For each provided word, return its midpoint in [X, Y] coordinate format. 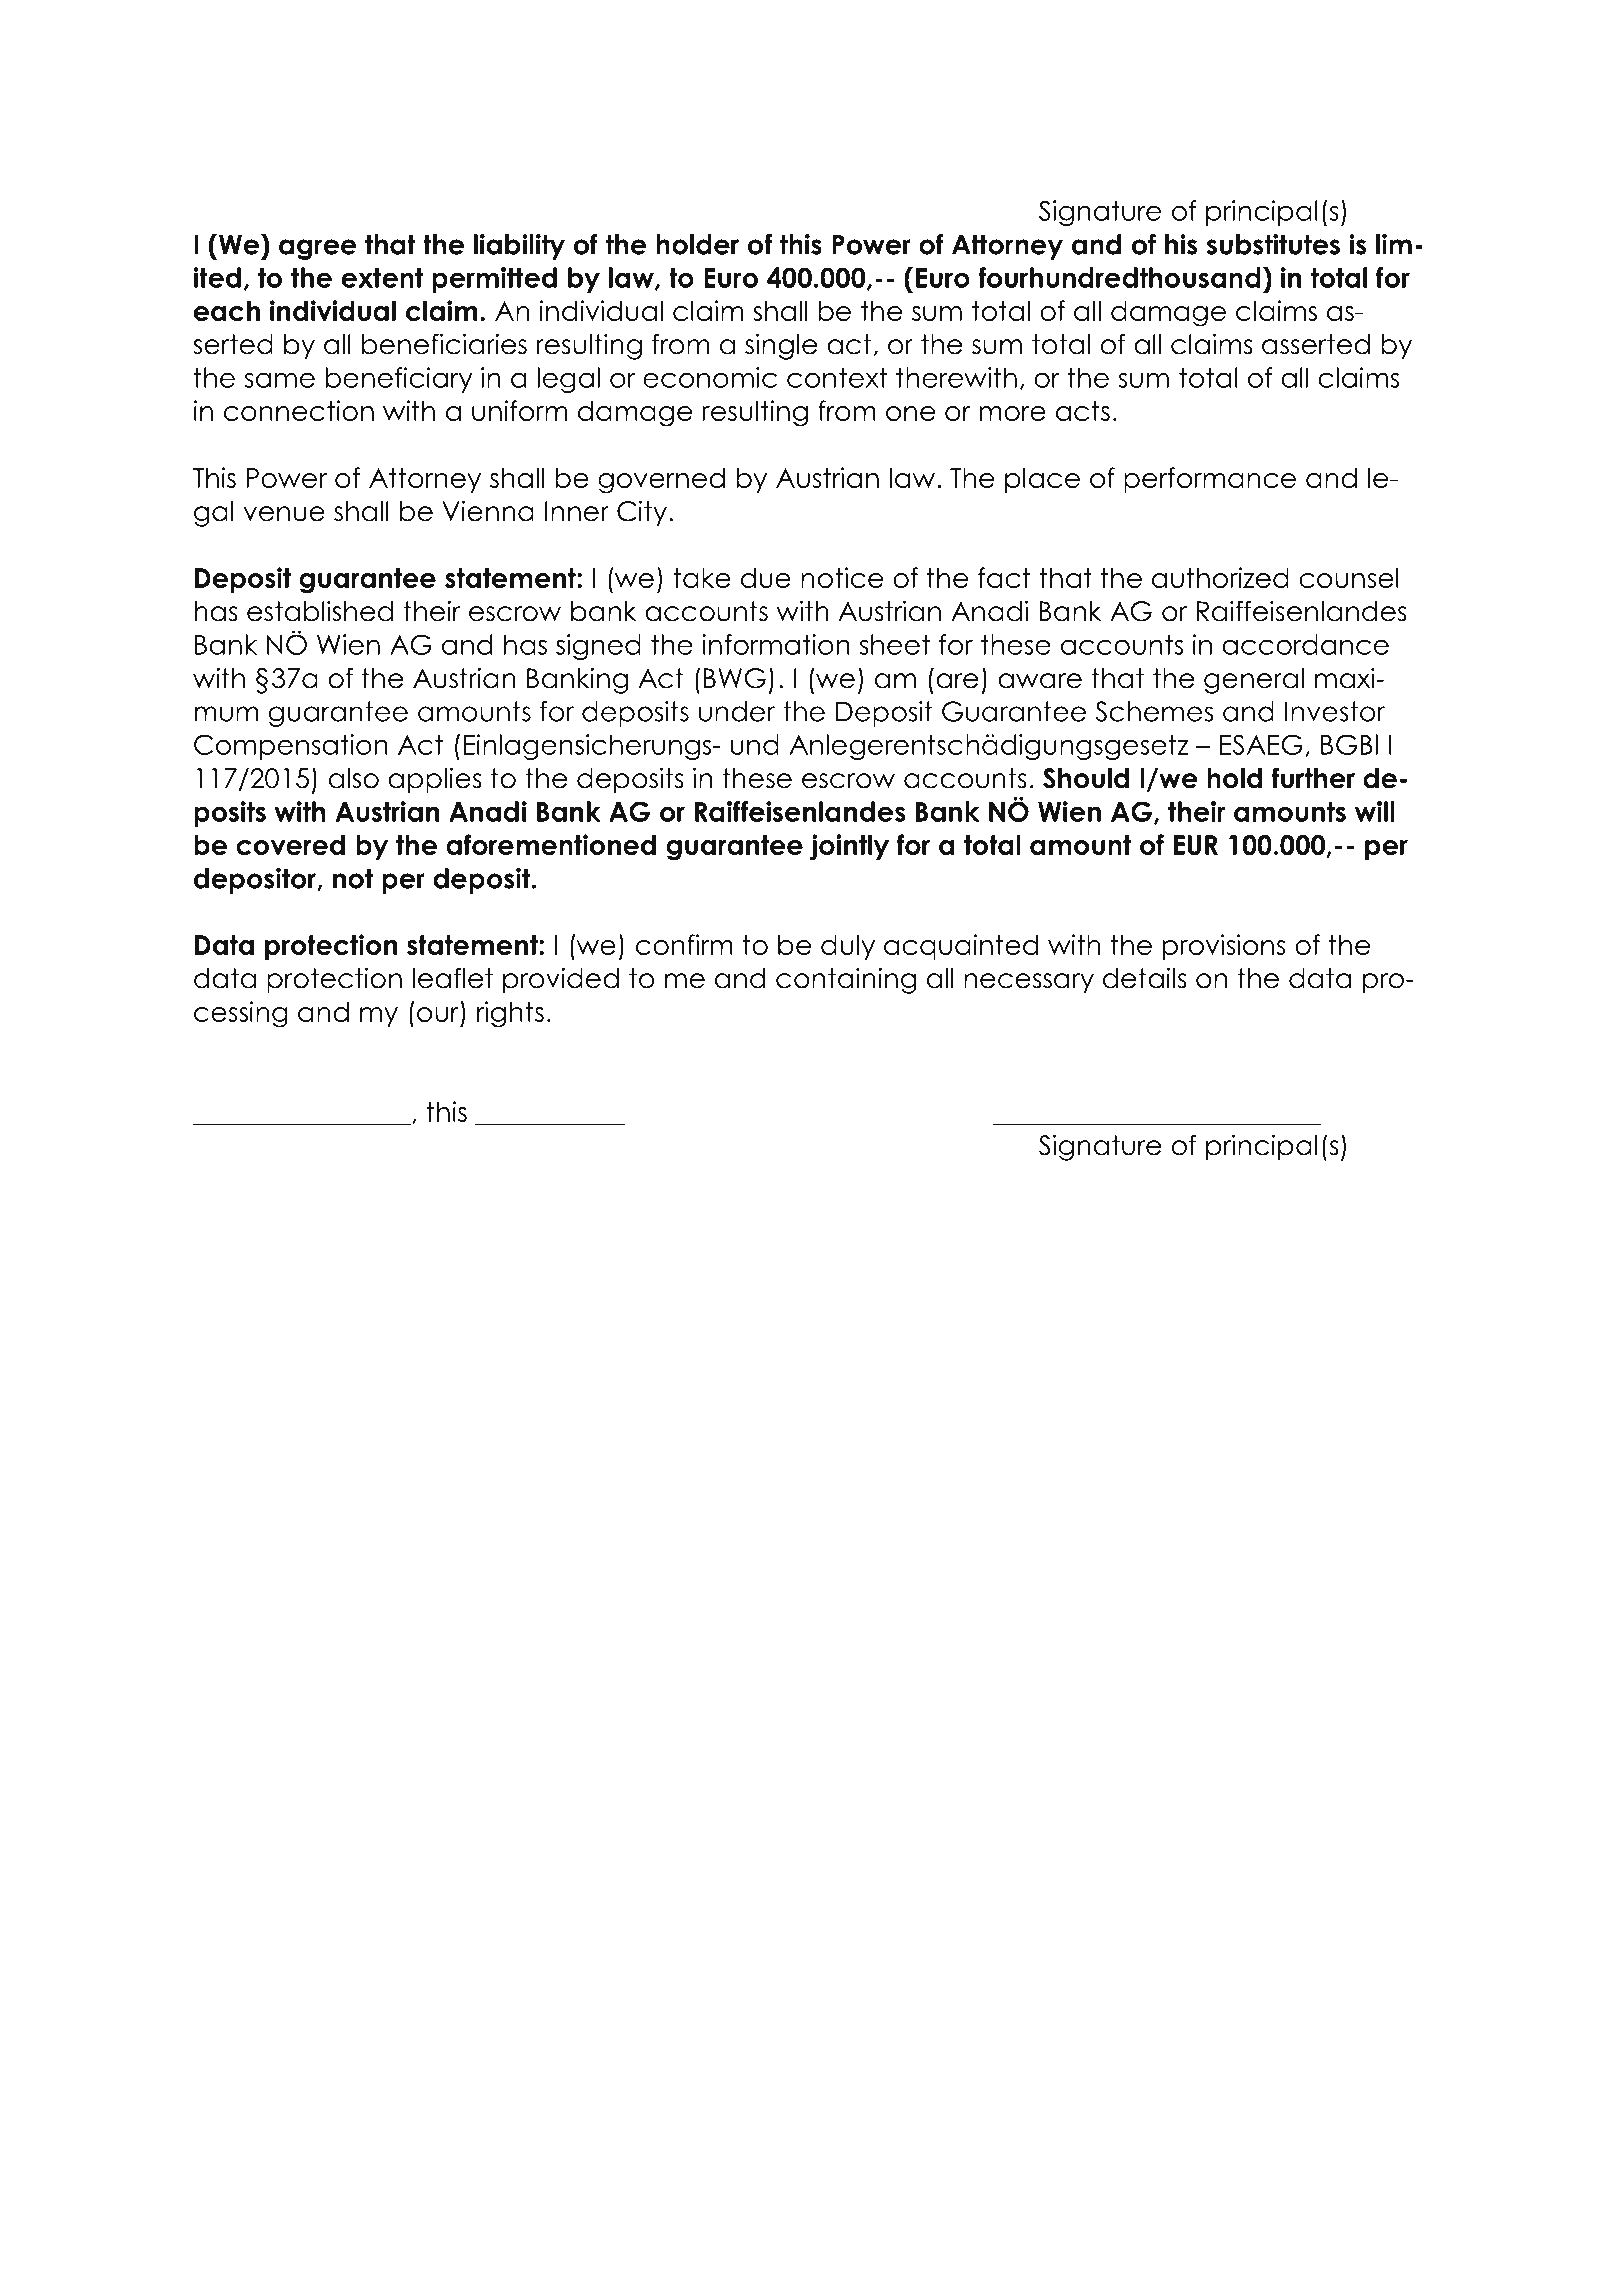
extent [382, 277]
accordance [1305, 644]
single [781, 346]
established [320, 611]
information [776, 644]
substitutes [1273, 244]
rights [510, 1014]
